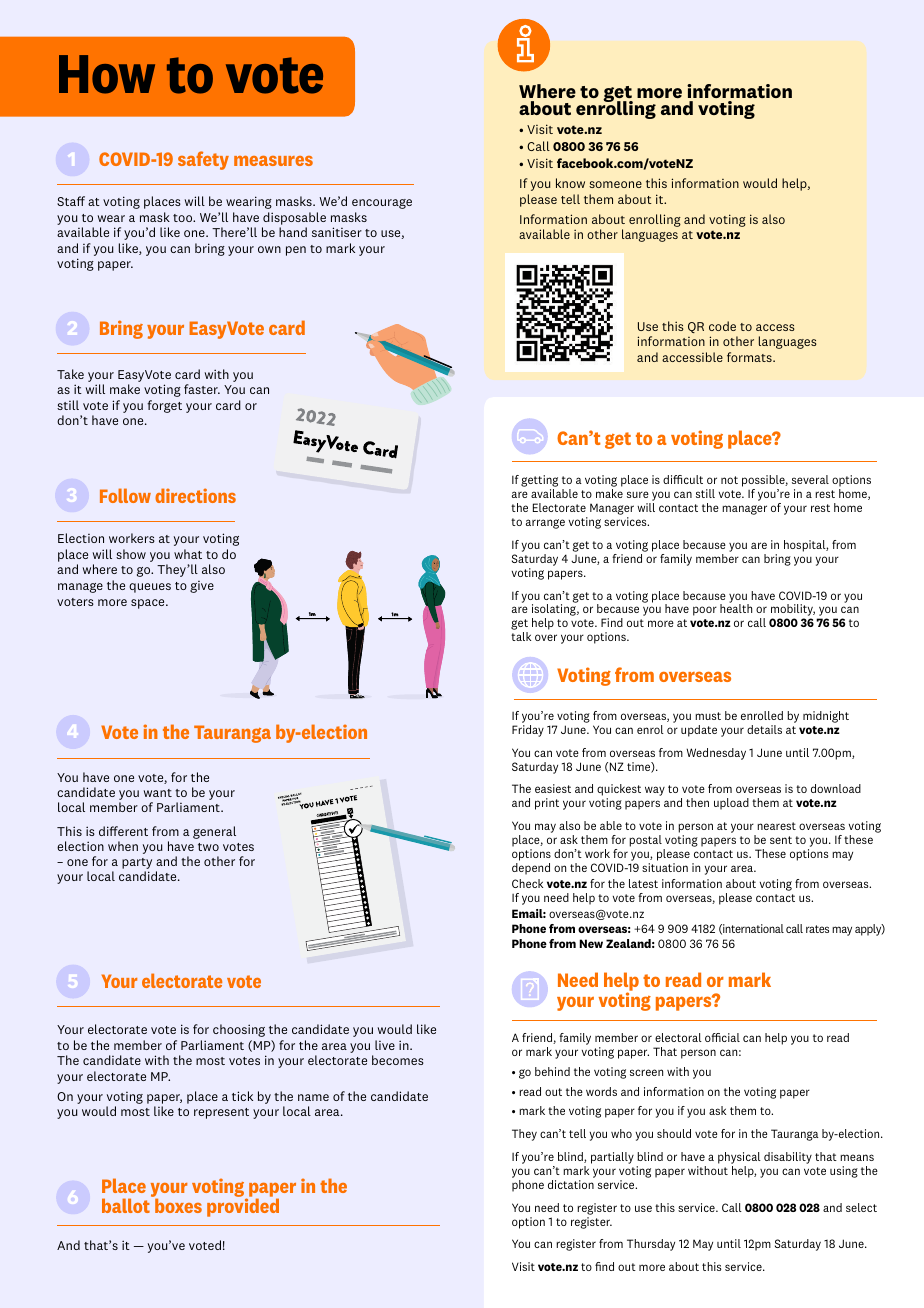 The image size is (924, 1308). Describe the element at coordinates (137, 865) in the screenshot. I see `party` at that location.
